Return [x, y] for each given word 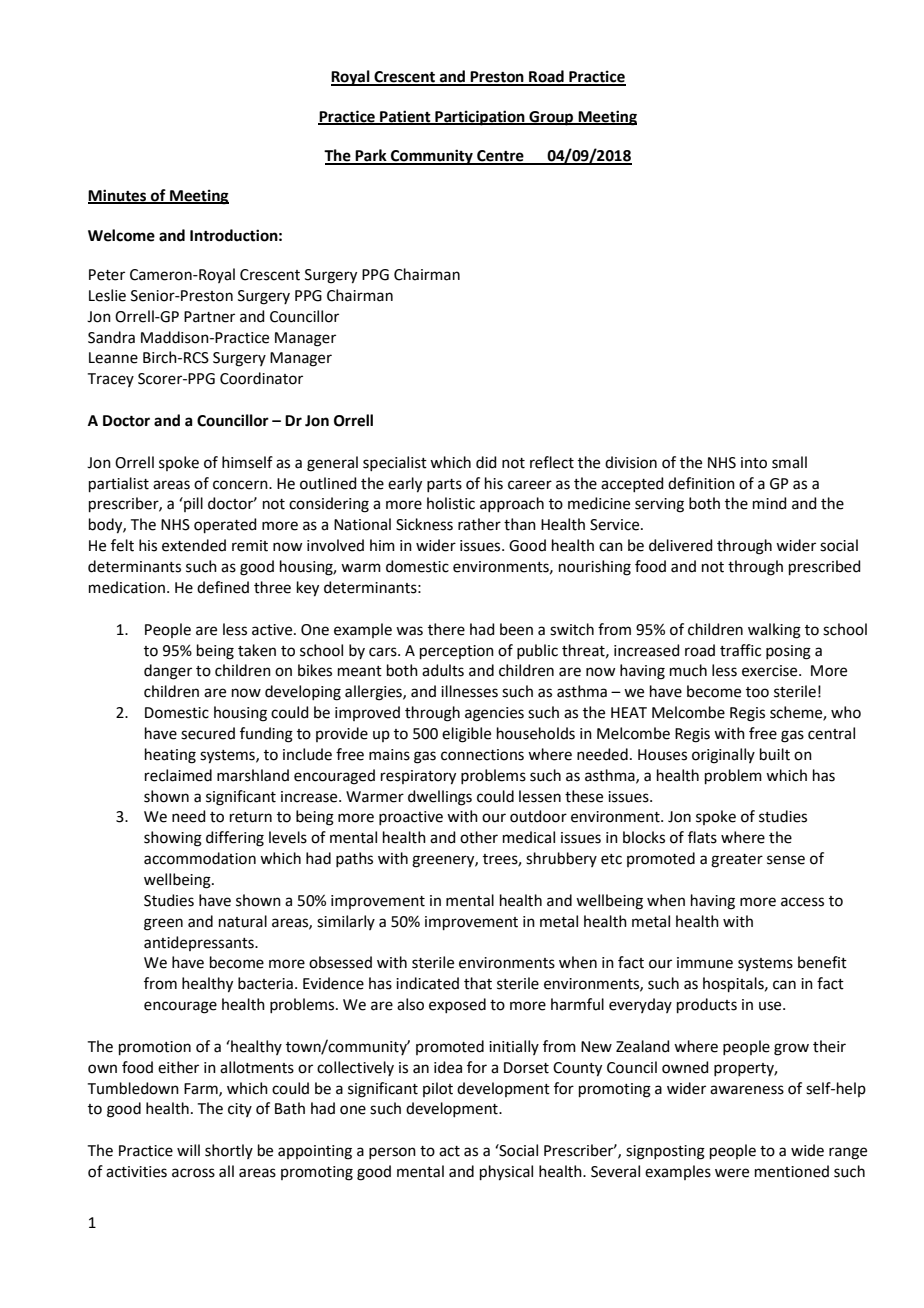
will [188, 1150]
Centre [500, 157]
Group [551, 118]
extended [194, 545]
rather [479, 524]
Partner [209, 317]
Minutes [118, 196]
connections [482, 755]
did [486, 462]
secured [208, 733]
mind [770, 503]
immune [705, 963]
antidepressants [200, 943]
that [478, 983]
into [754, 463]
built [775, 754]
